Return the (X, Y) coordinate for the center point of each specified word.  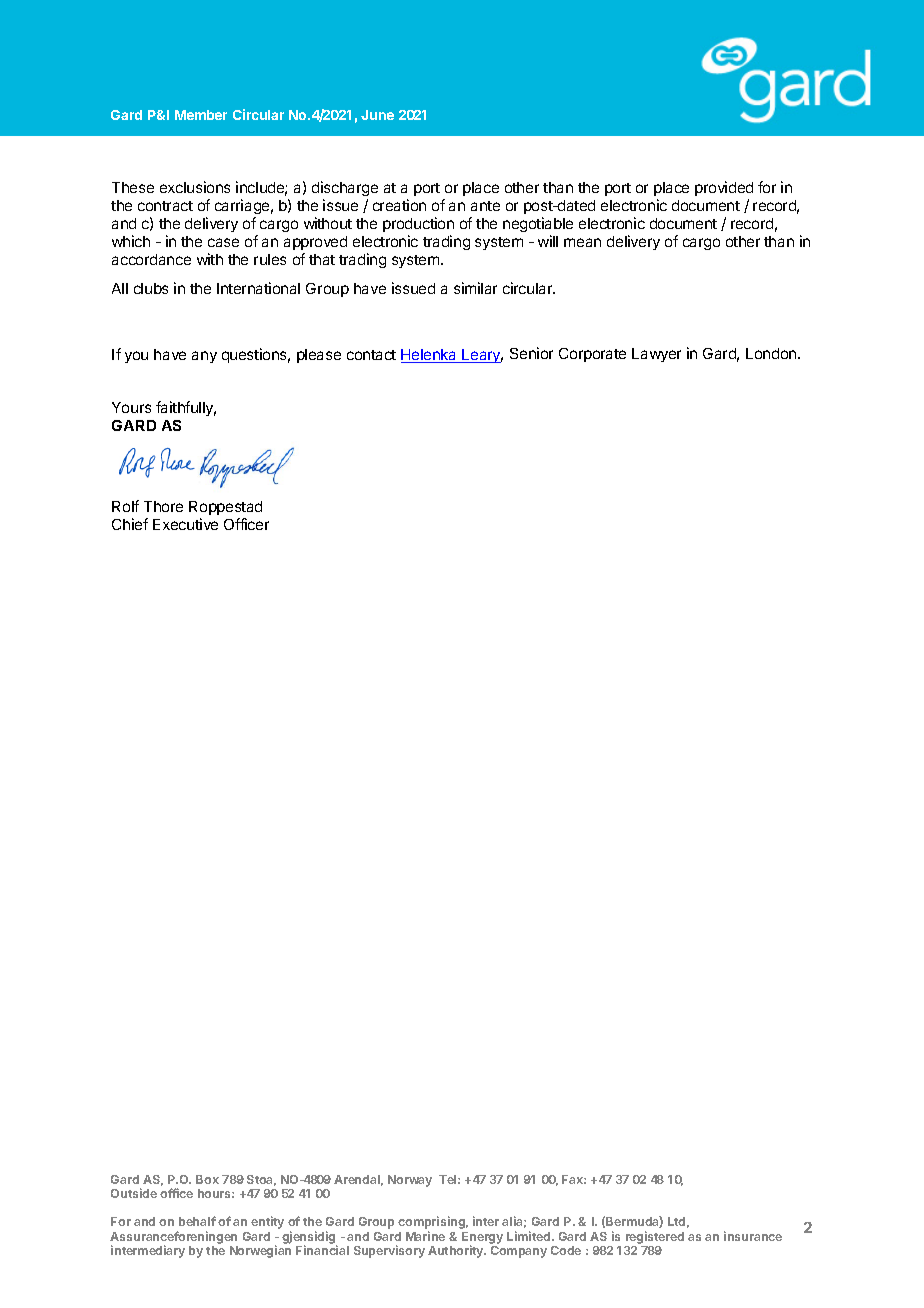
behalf (197, 1221)
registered (655, 1237)
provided (724, 188)
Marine (425, 1236)
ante (485, 206)
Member (201, 115)
